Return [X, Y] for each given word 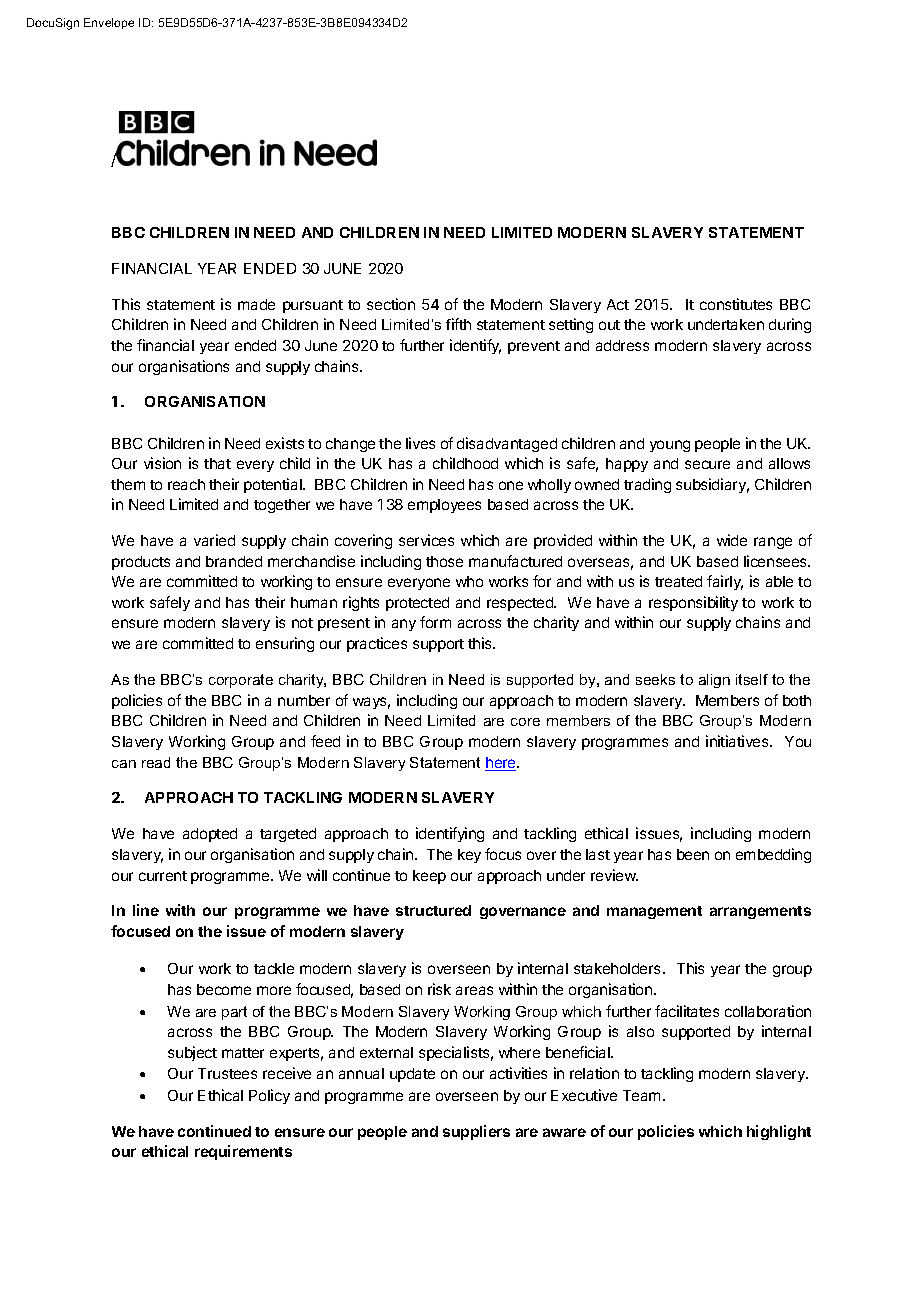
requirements [243, 1152]
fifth [458, 324]
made [256, 304]
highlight [779, 1132]
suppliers [476, 1132]
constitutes [736, 304]
